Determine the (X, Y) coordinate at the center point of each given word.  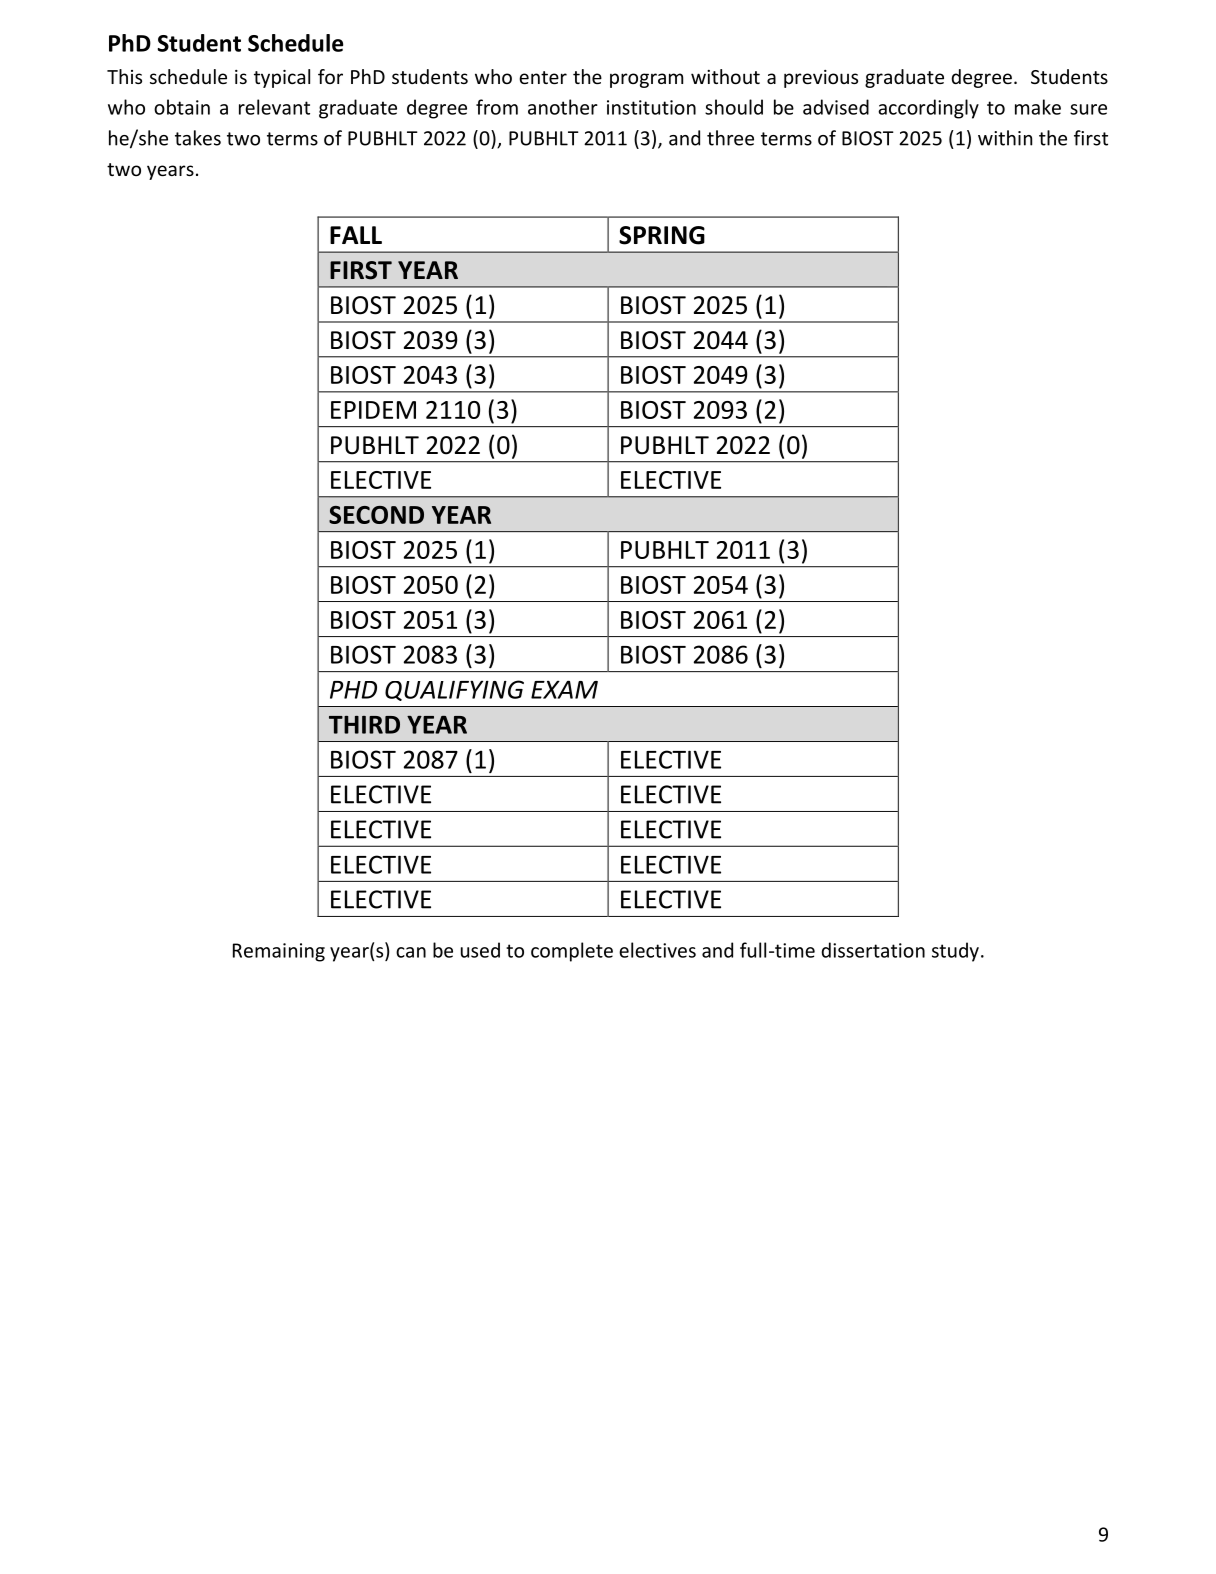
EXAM (564, 689)
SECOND (376, 515)
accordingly (928, 109)
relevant (274, 107)
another (563, 107)
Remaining (279, 952)
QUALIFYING (454, 690)
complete (572, 952)
